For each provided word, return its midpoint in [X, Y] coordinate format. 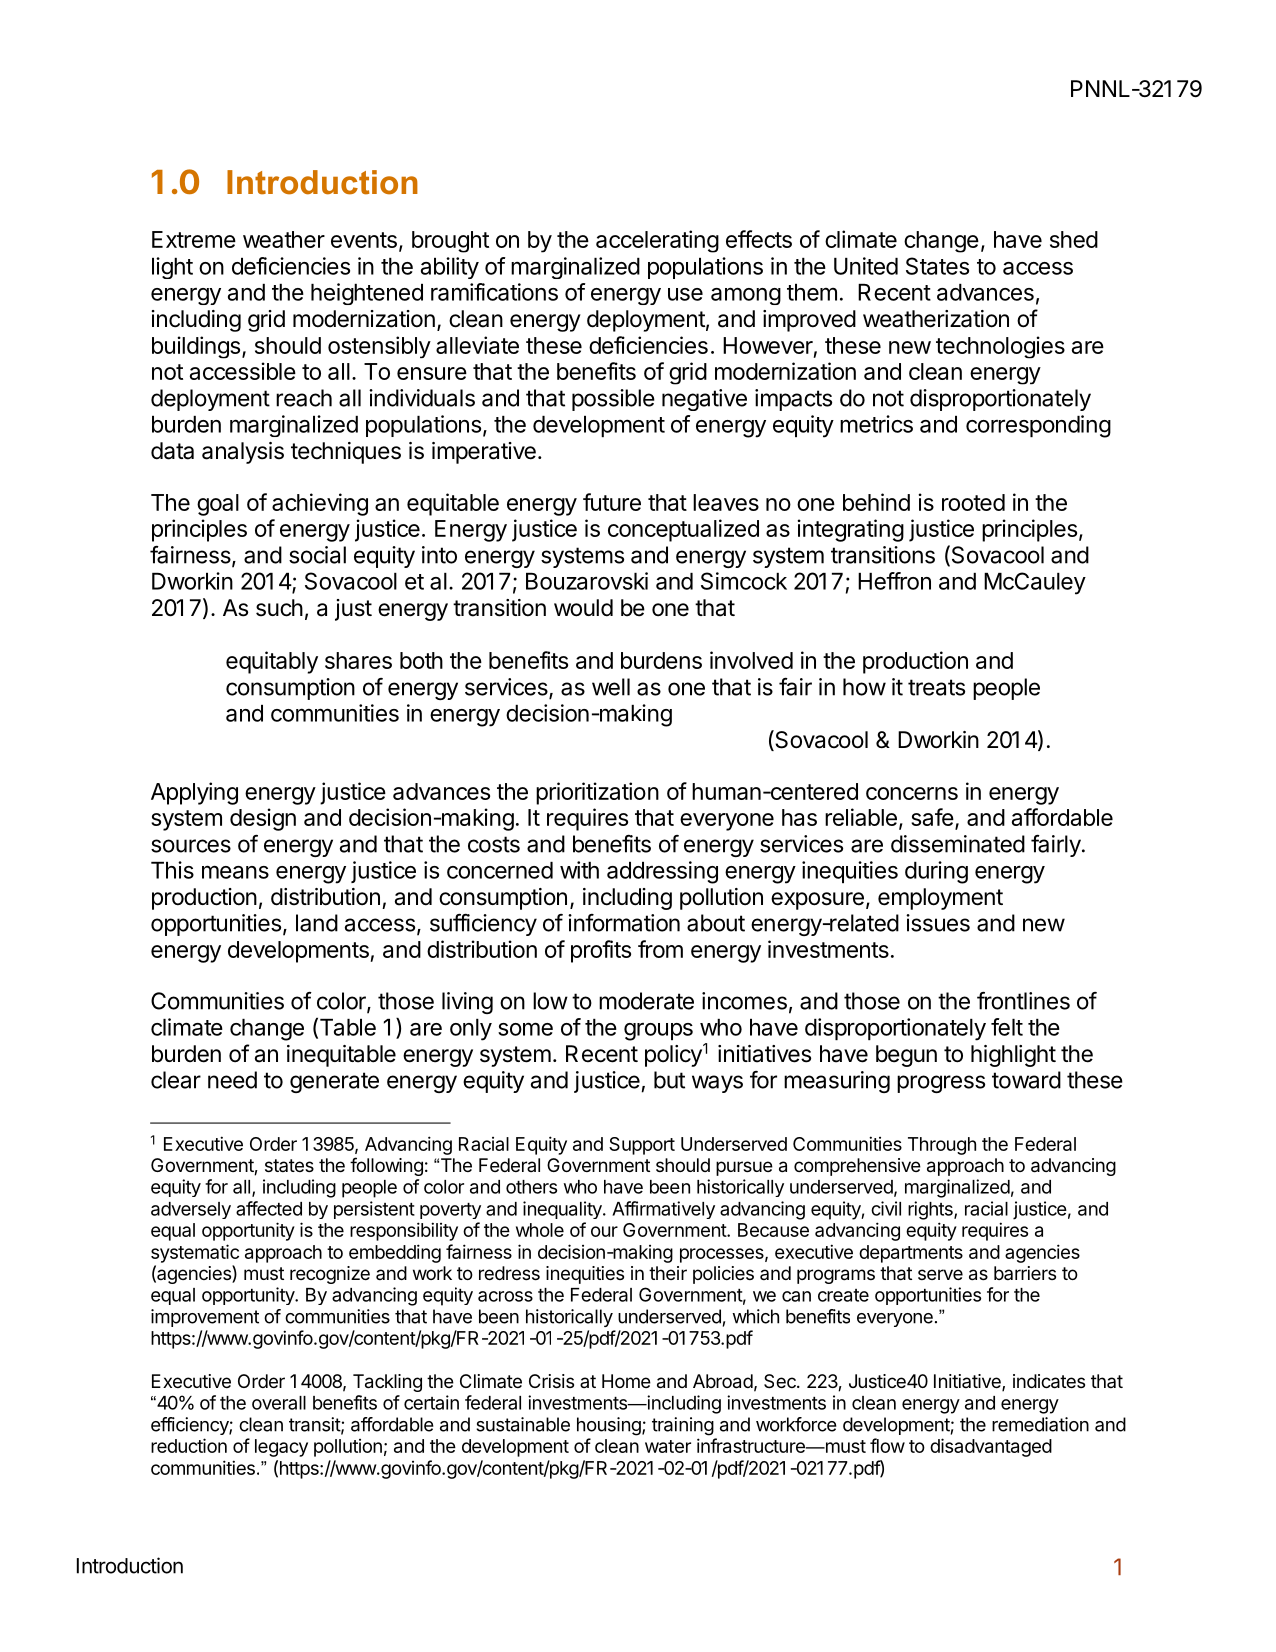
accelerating [657, 241]
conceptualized [683, 530]
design [263, 819]
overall [279, 1403]
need [232, 1080]
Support [642, 1146]
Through [942, 1146]
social [317, 555]
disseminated [958, 844]
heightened [367, 294]
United [866, 266]
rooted [973, 502]
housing [610, 1426]
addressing [662, 872]
